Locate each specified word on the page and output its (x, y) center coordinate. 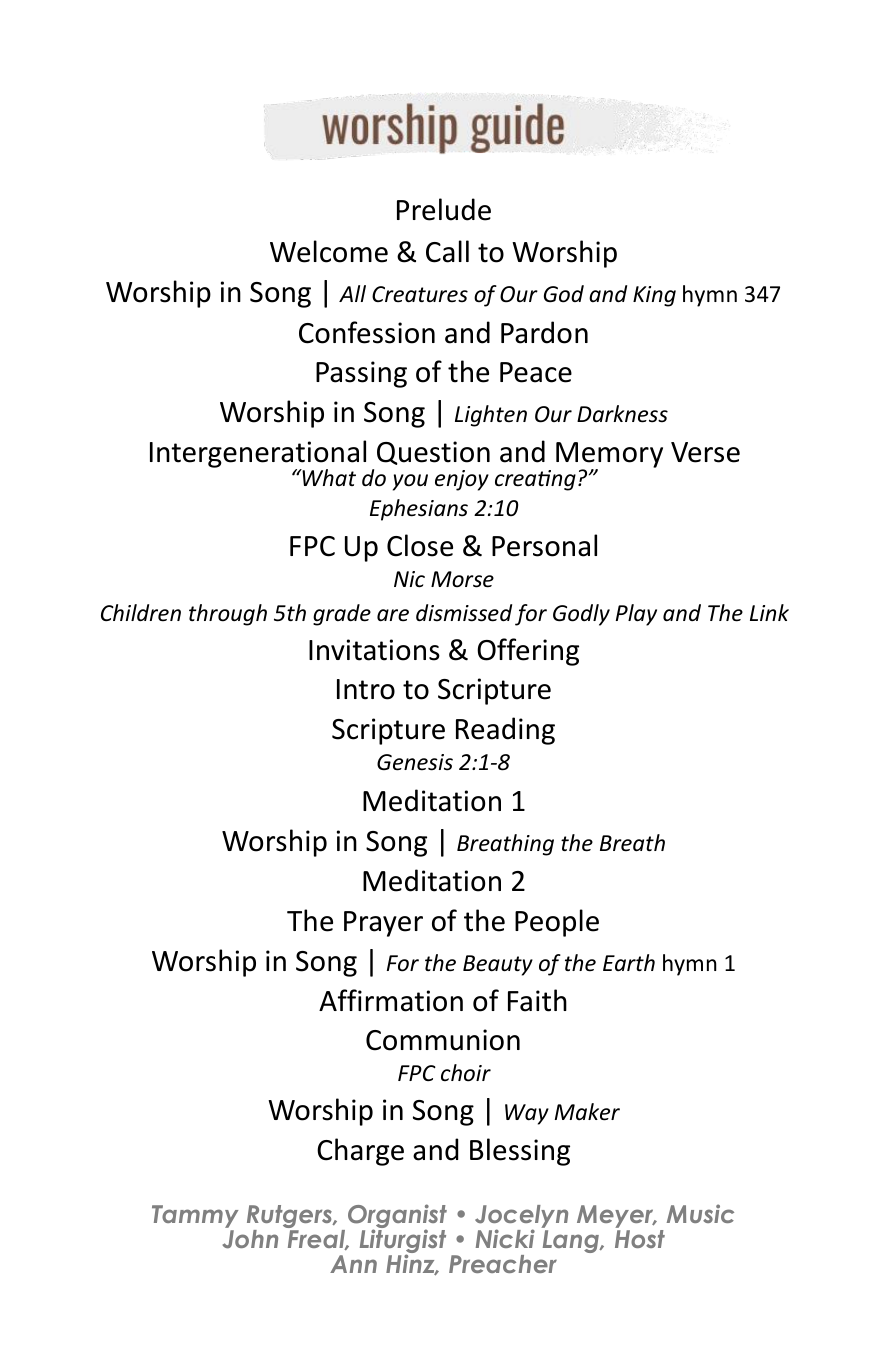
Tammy (195, 1218)
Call (447, 251)
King (654, 296)
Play (636, 615)
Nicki (505, 1238)
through (228, 615)
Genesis (415, 762)
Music (700, 1213)
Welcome (329, 251)
